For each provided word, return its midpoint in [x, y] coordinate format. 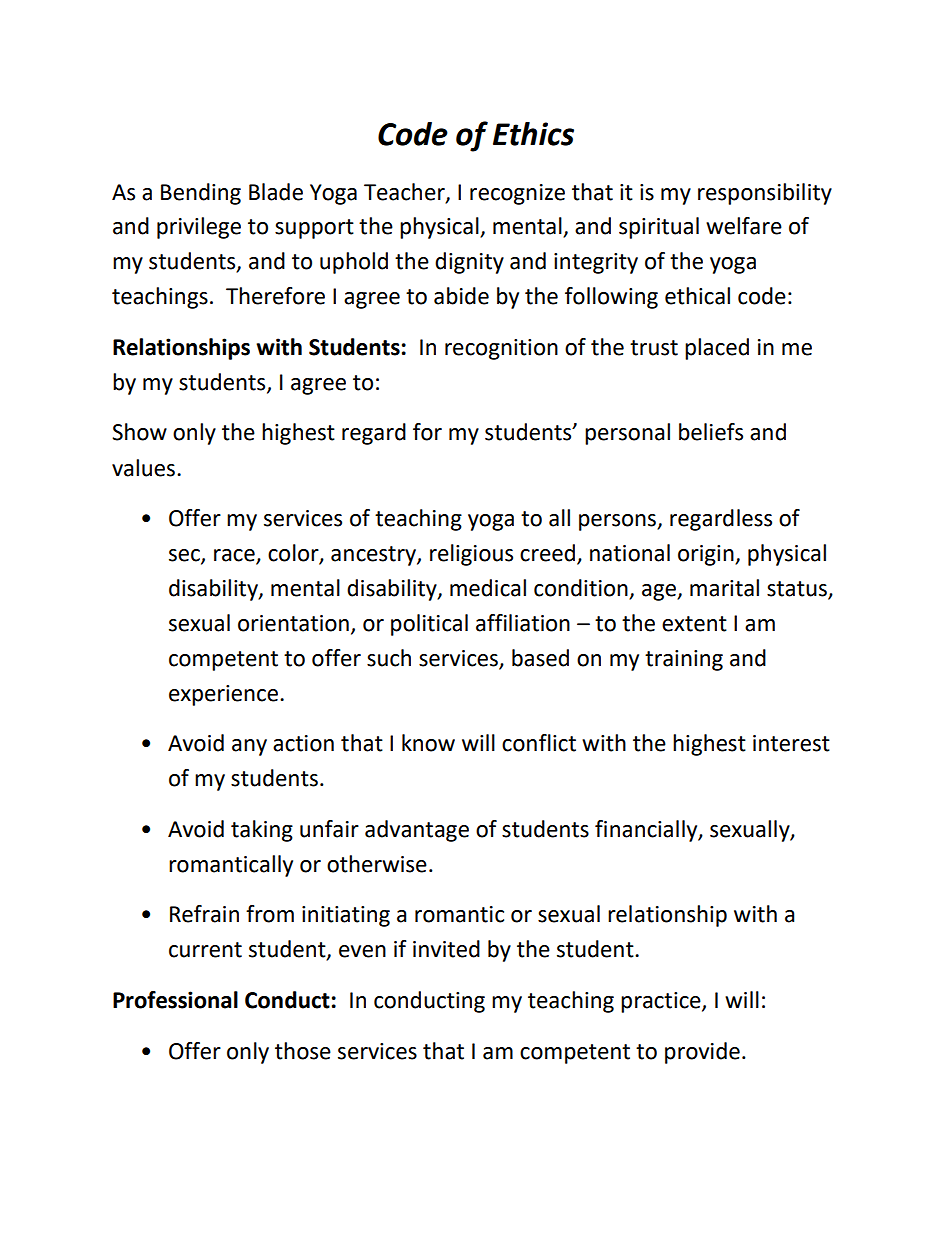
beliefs [711, 432]
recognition [501, 349]
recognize [517, 194]
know [428, 743]
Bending [201, 194]
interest [791, 743]
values [145, 468]
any [249, 747]
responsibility [765, 194]
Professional [175, 1000]
